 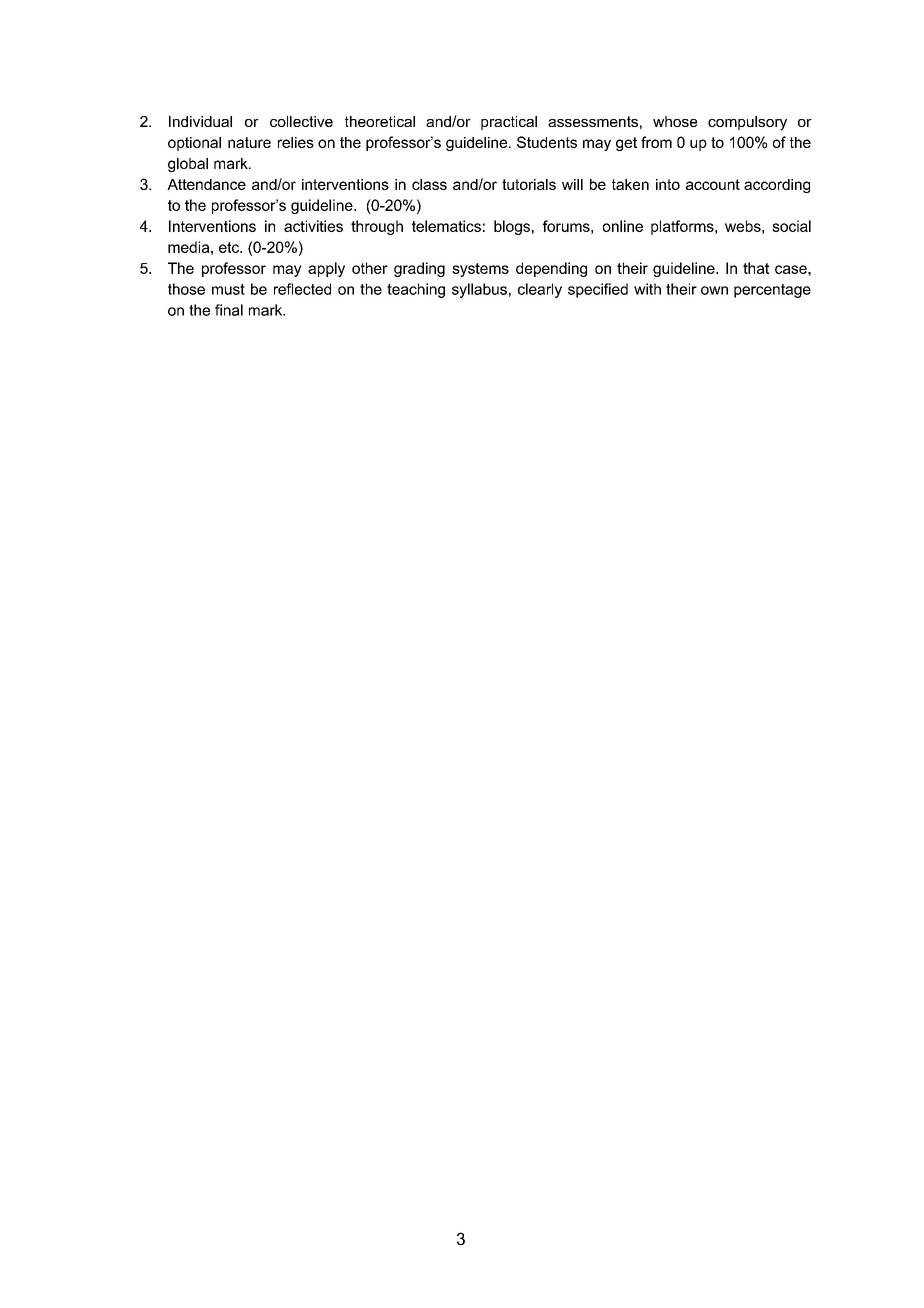 What do you see at coordinates (714, 290) in the image?
I see `own` at bounding box center [714, 290].
